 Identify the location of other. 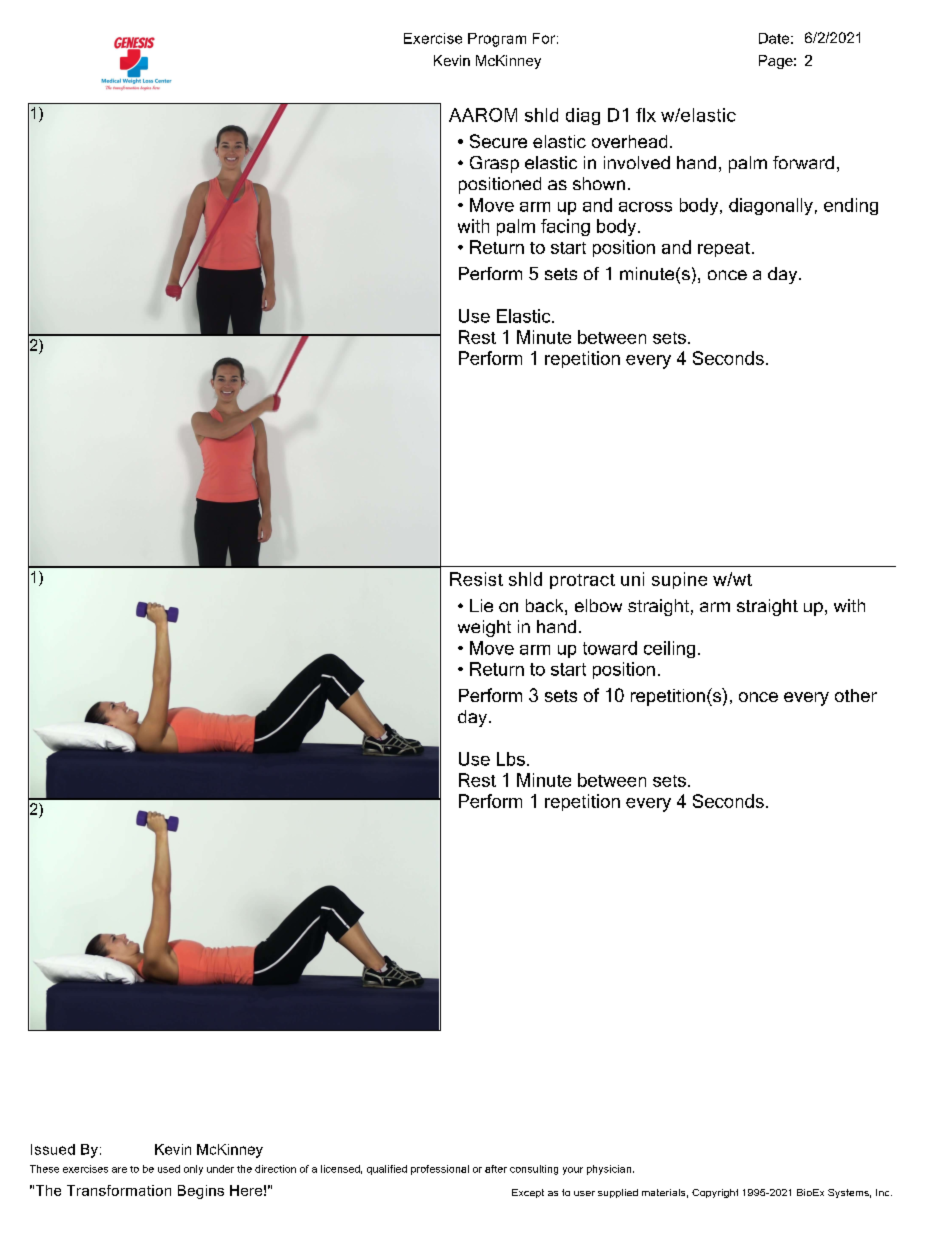
(856, 695).
